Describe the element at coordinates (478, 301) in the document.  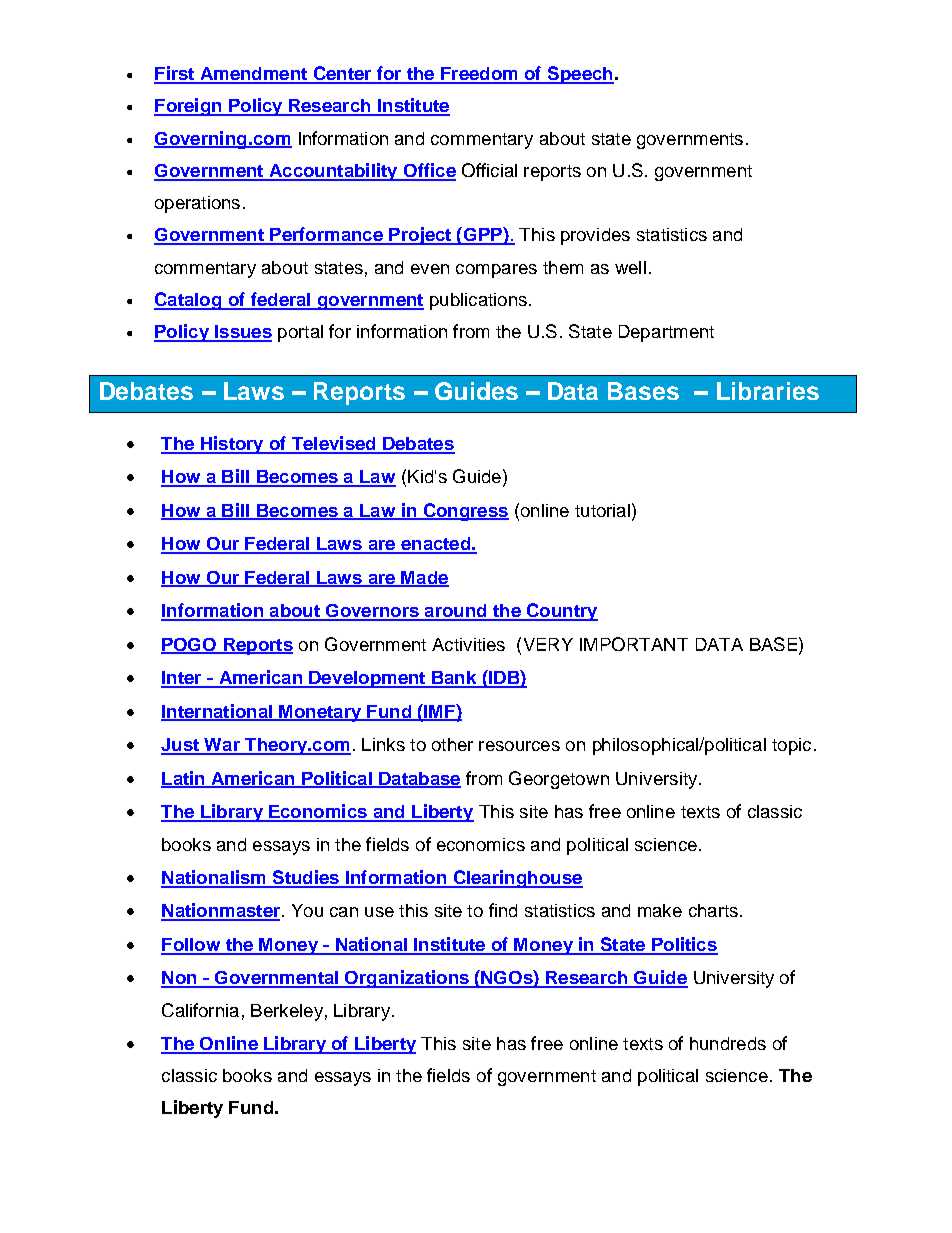
I see `publications` at that location.
